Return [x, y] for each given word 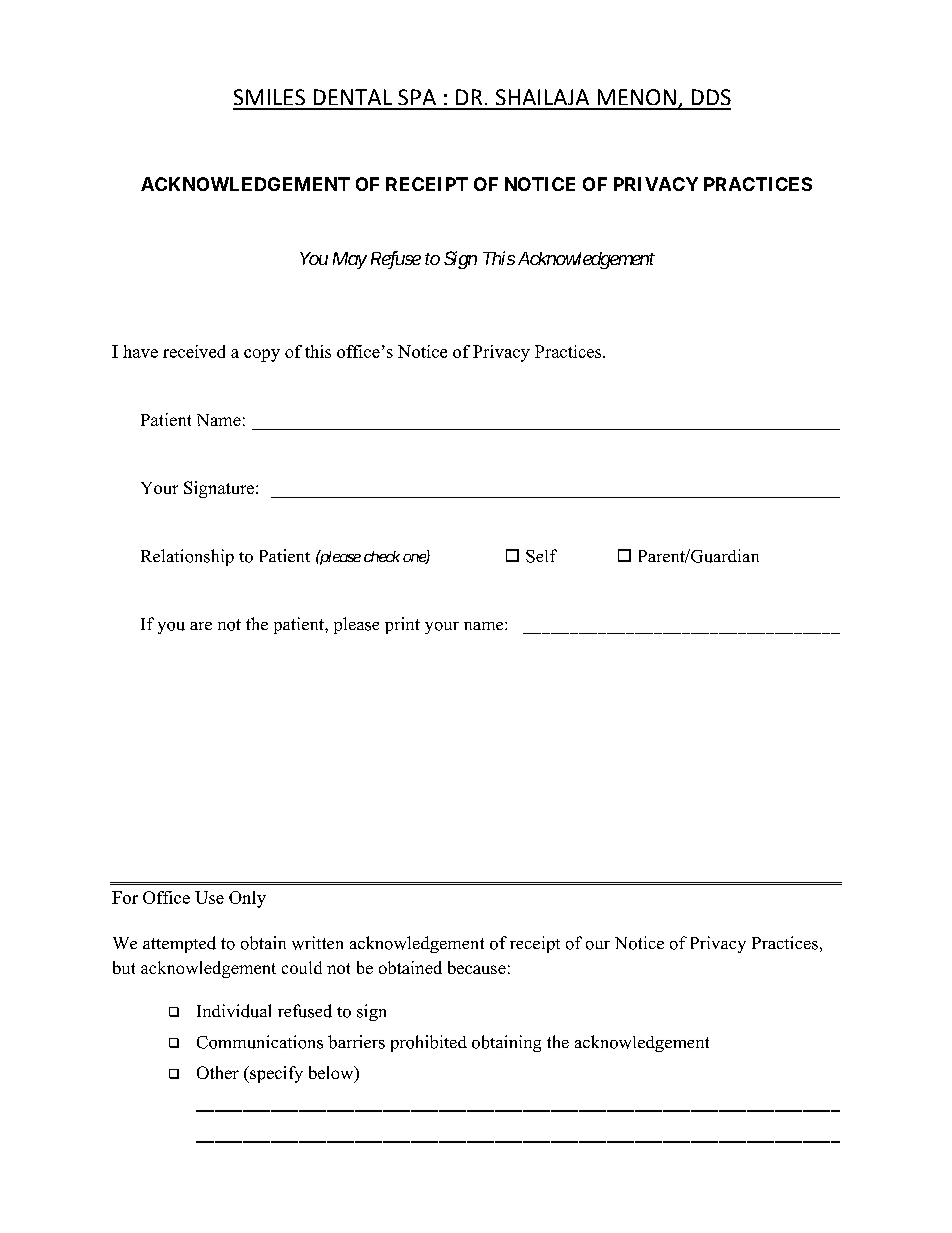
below [332, 1074]
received [194, 351]
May [350, 260]
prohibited [429, 1043]
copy [262, 355]
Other [218, 1072]
